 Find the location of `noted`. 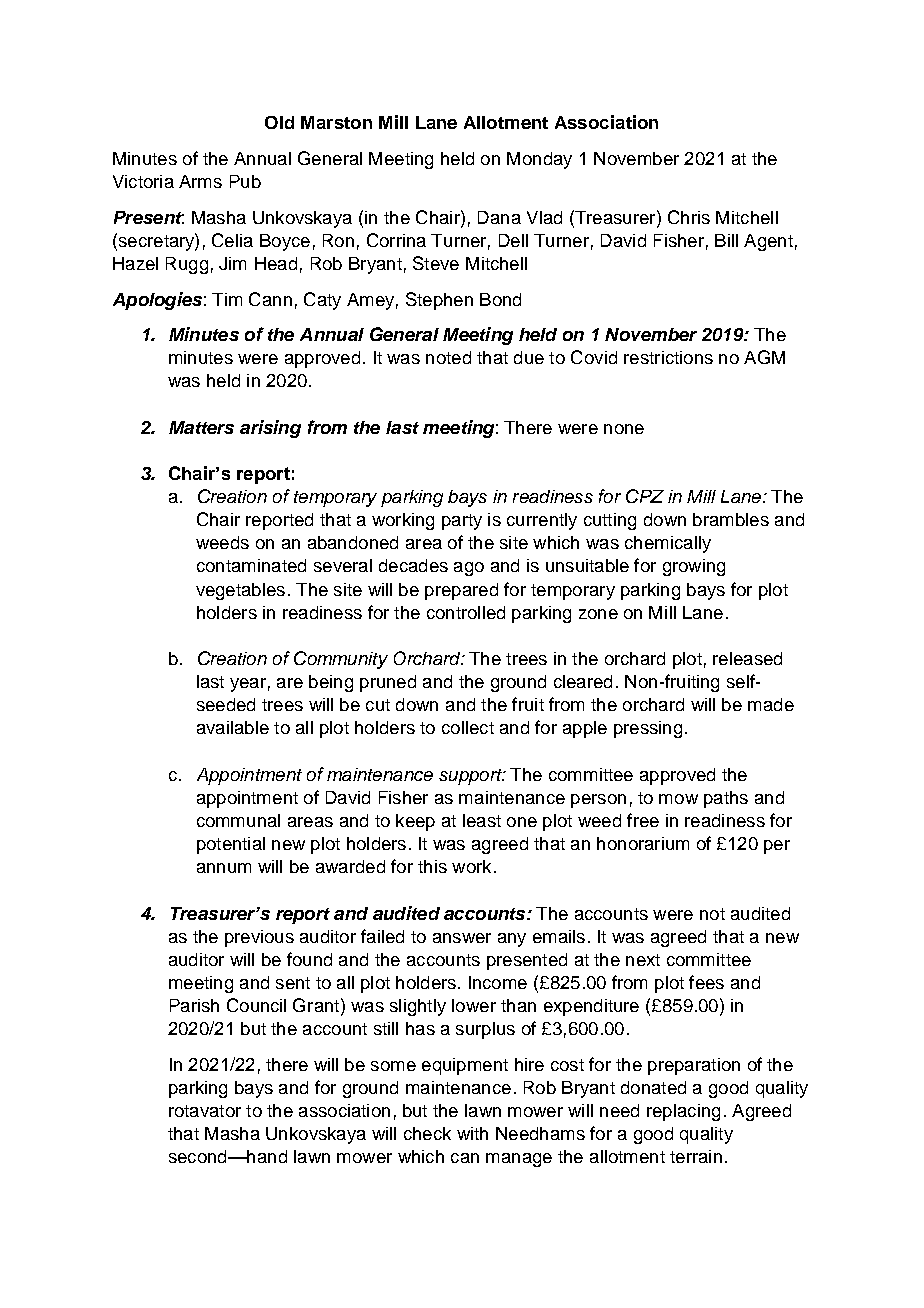

noted is located at coordinates (448, 357).
